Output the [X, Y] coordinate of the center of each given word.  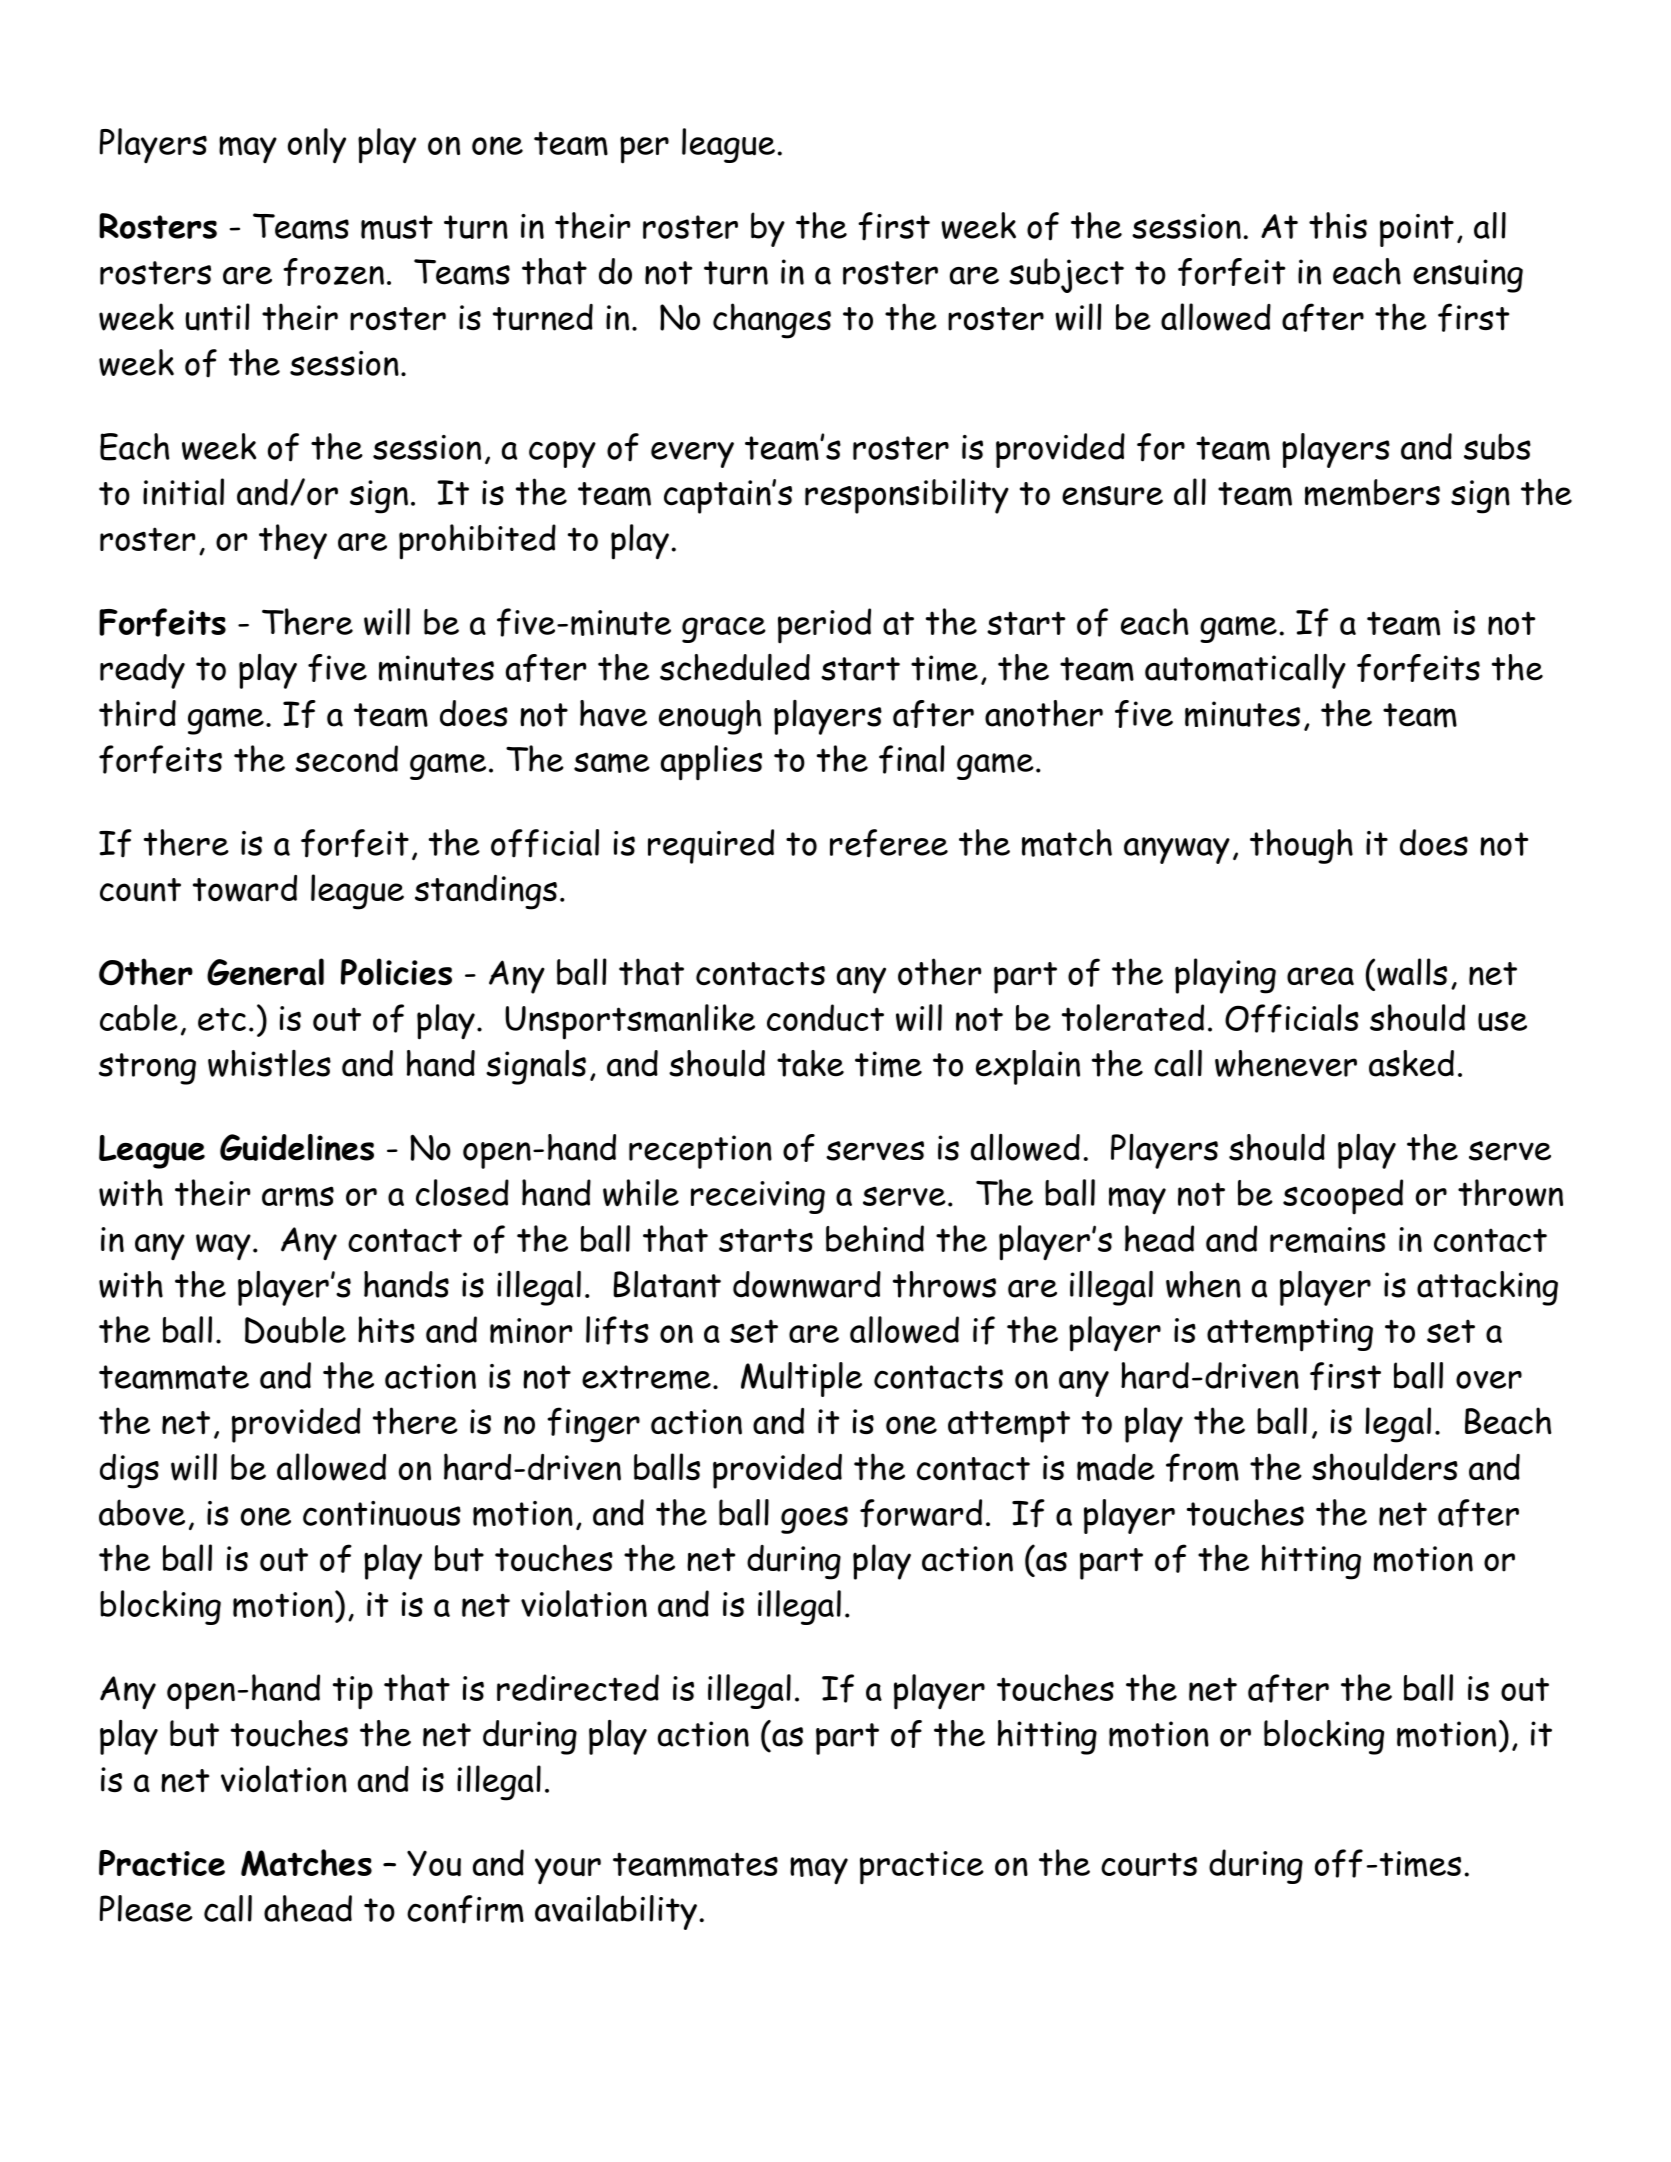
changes [772, 321]
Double [295, 1330]
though [1301, 846]
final [912, 759]
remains [1328, 1240]
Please [146, 1908]
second [346, 758]
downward [807, 1284]
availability [616, 1912]
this [1338, 225]
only [317, 146]
